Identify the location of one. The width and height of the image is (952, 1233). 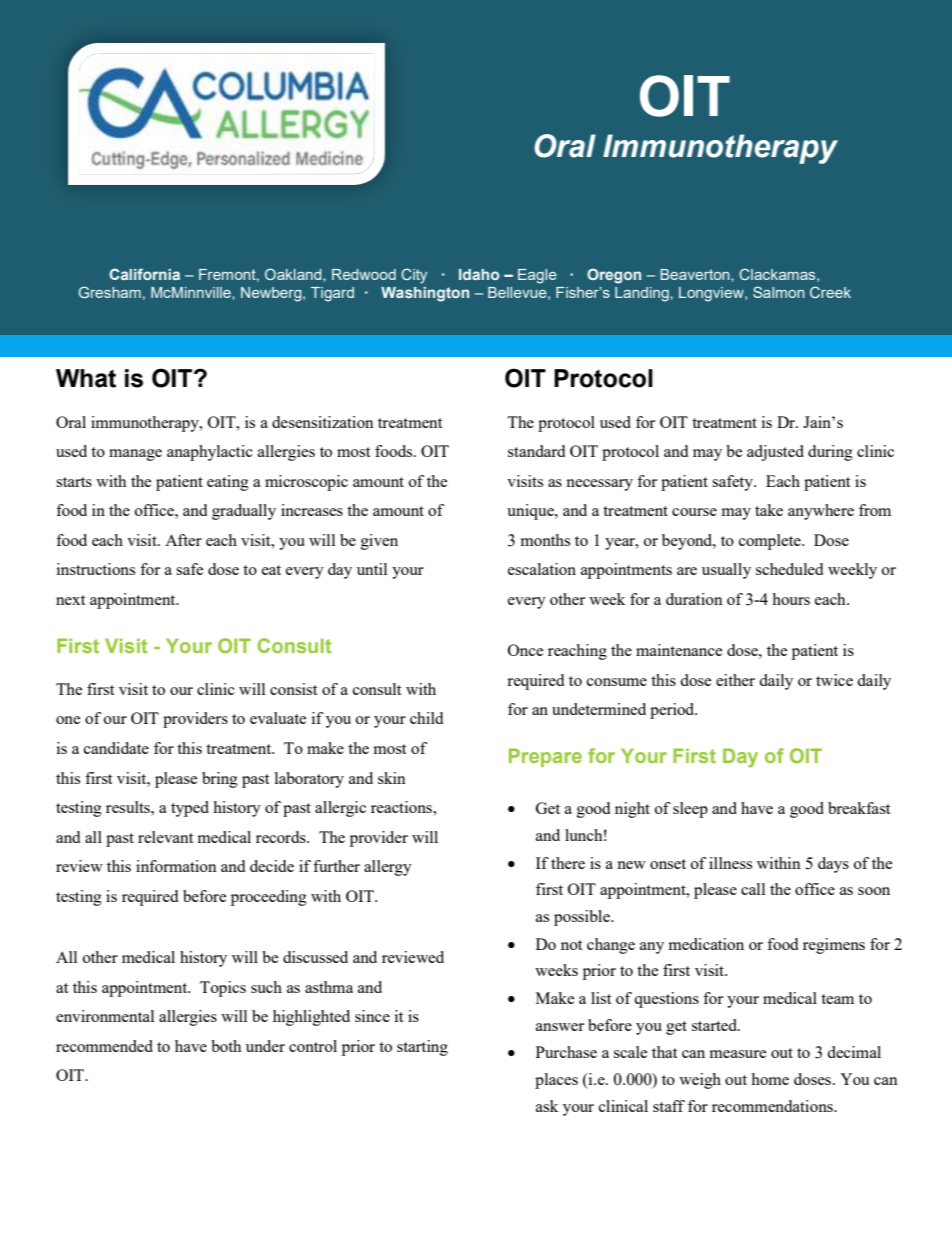
(68, 720).
